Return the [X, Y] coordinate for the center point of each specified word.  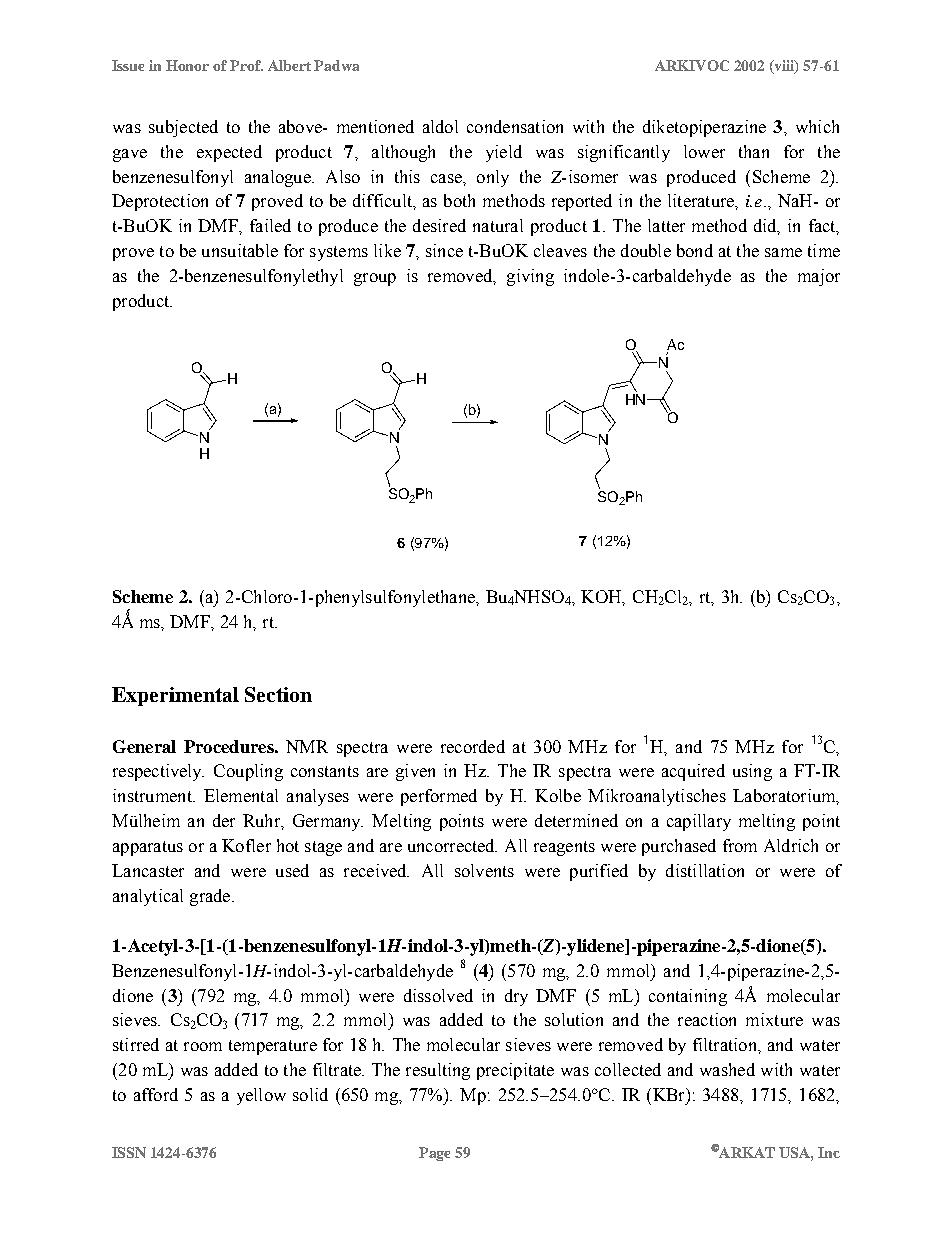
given [415, 772]
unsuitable [240, 250]
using [752, 772]
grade [211, 897]
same [783, 252]
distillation [705, 870]
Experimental [175, 696]
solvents [484, 870]
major [819, 277]
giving [530, 277]
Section [278, 694]
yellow [261, 1096]
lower [704, 151]
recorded [473, 746]
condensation [515, 126]
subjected [183, 128]
